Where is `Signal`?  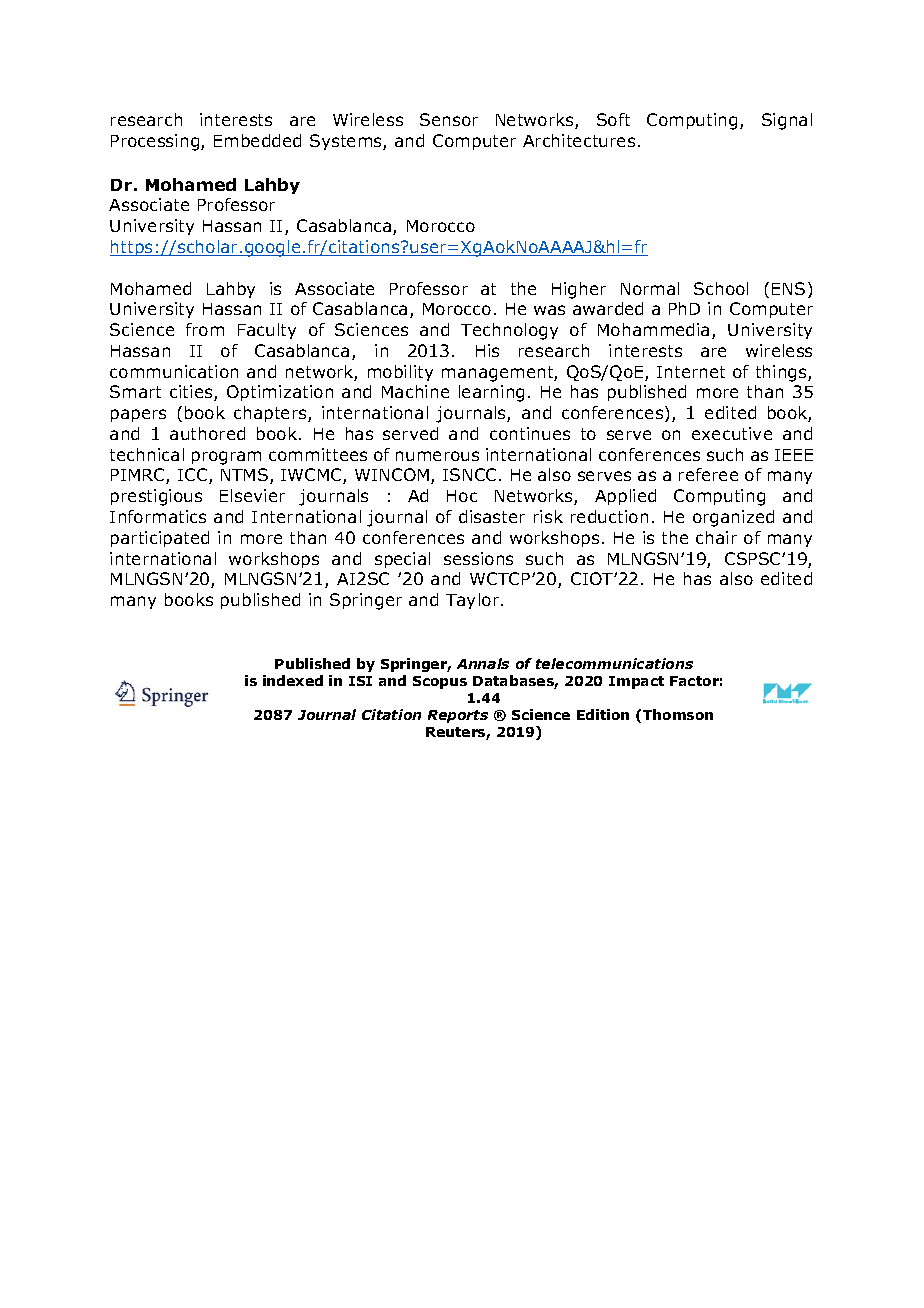
Signal is located at coordinates (787, 121).
